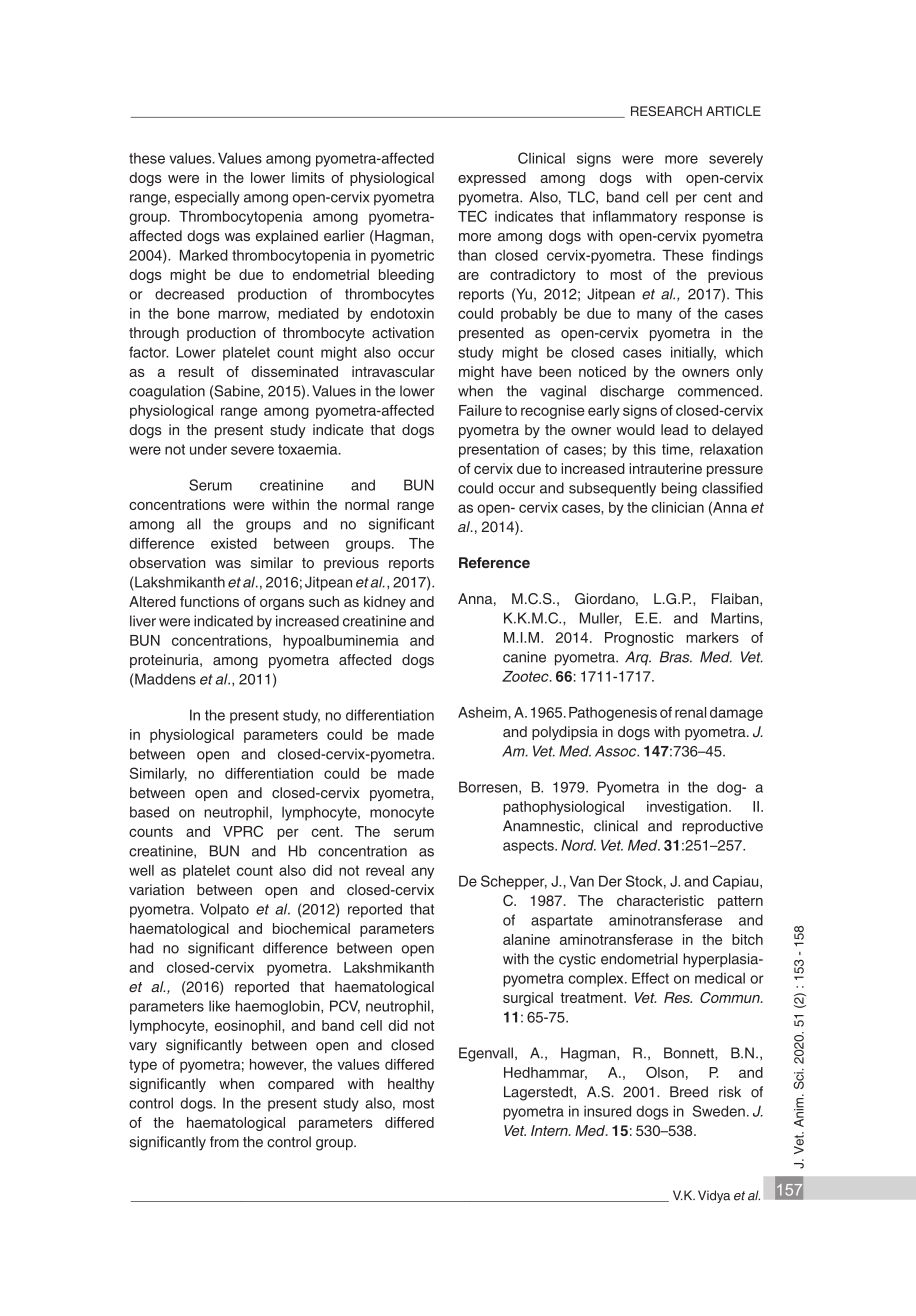 The width and height of the page is (916, 1316). Describe the element at coordinates (650, 978) in the page. I see `Effect` at that location.
